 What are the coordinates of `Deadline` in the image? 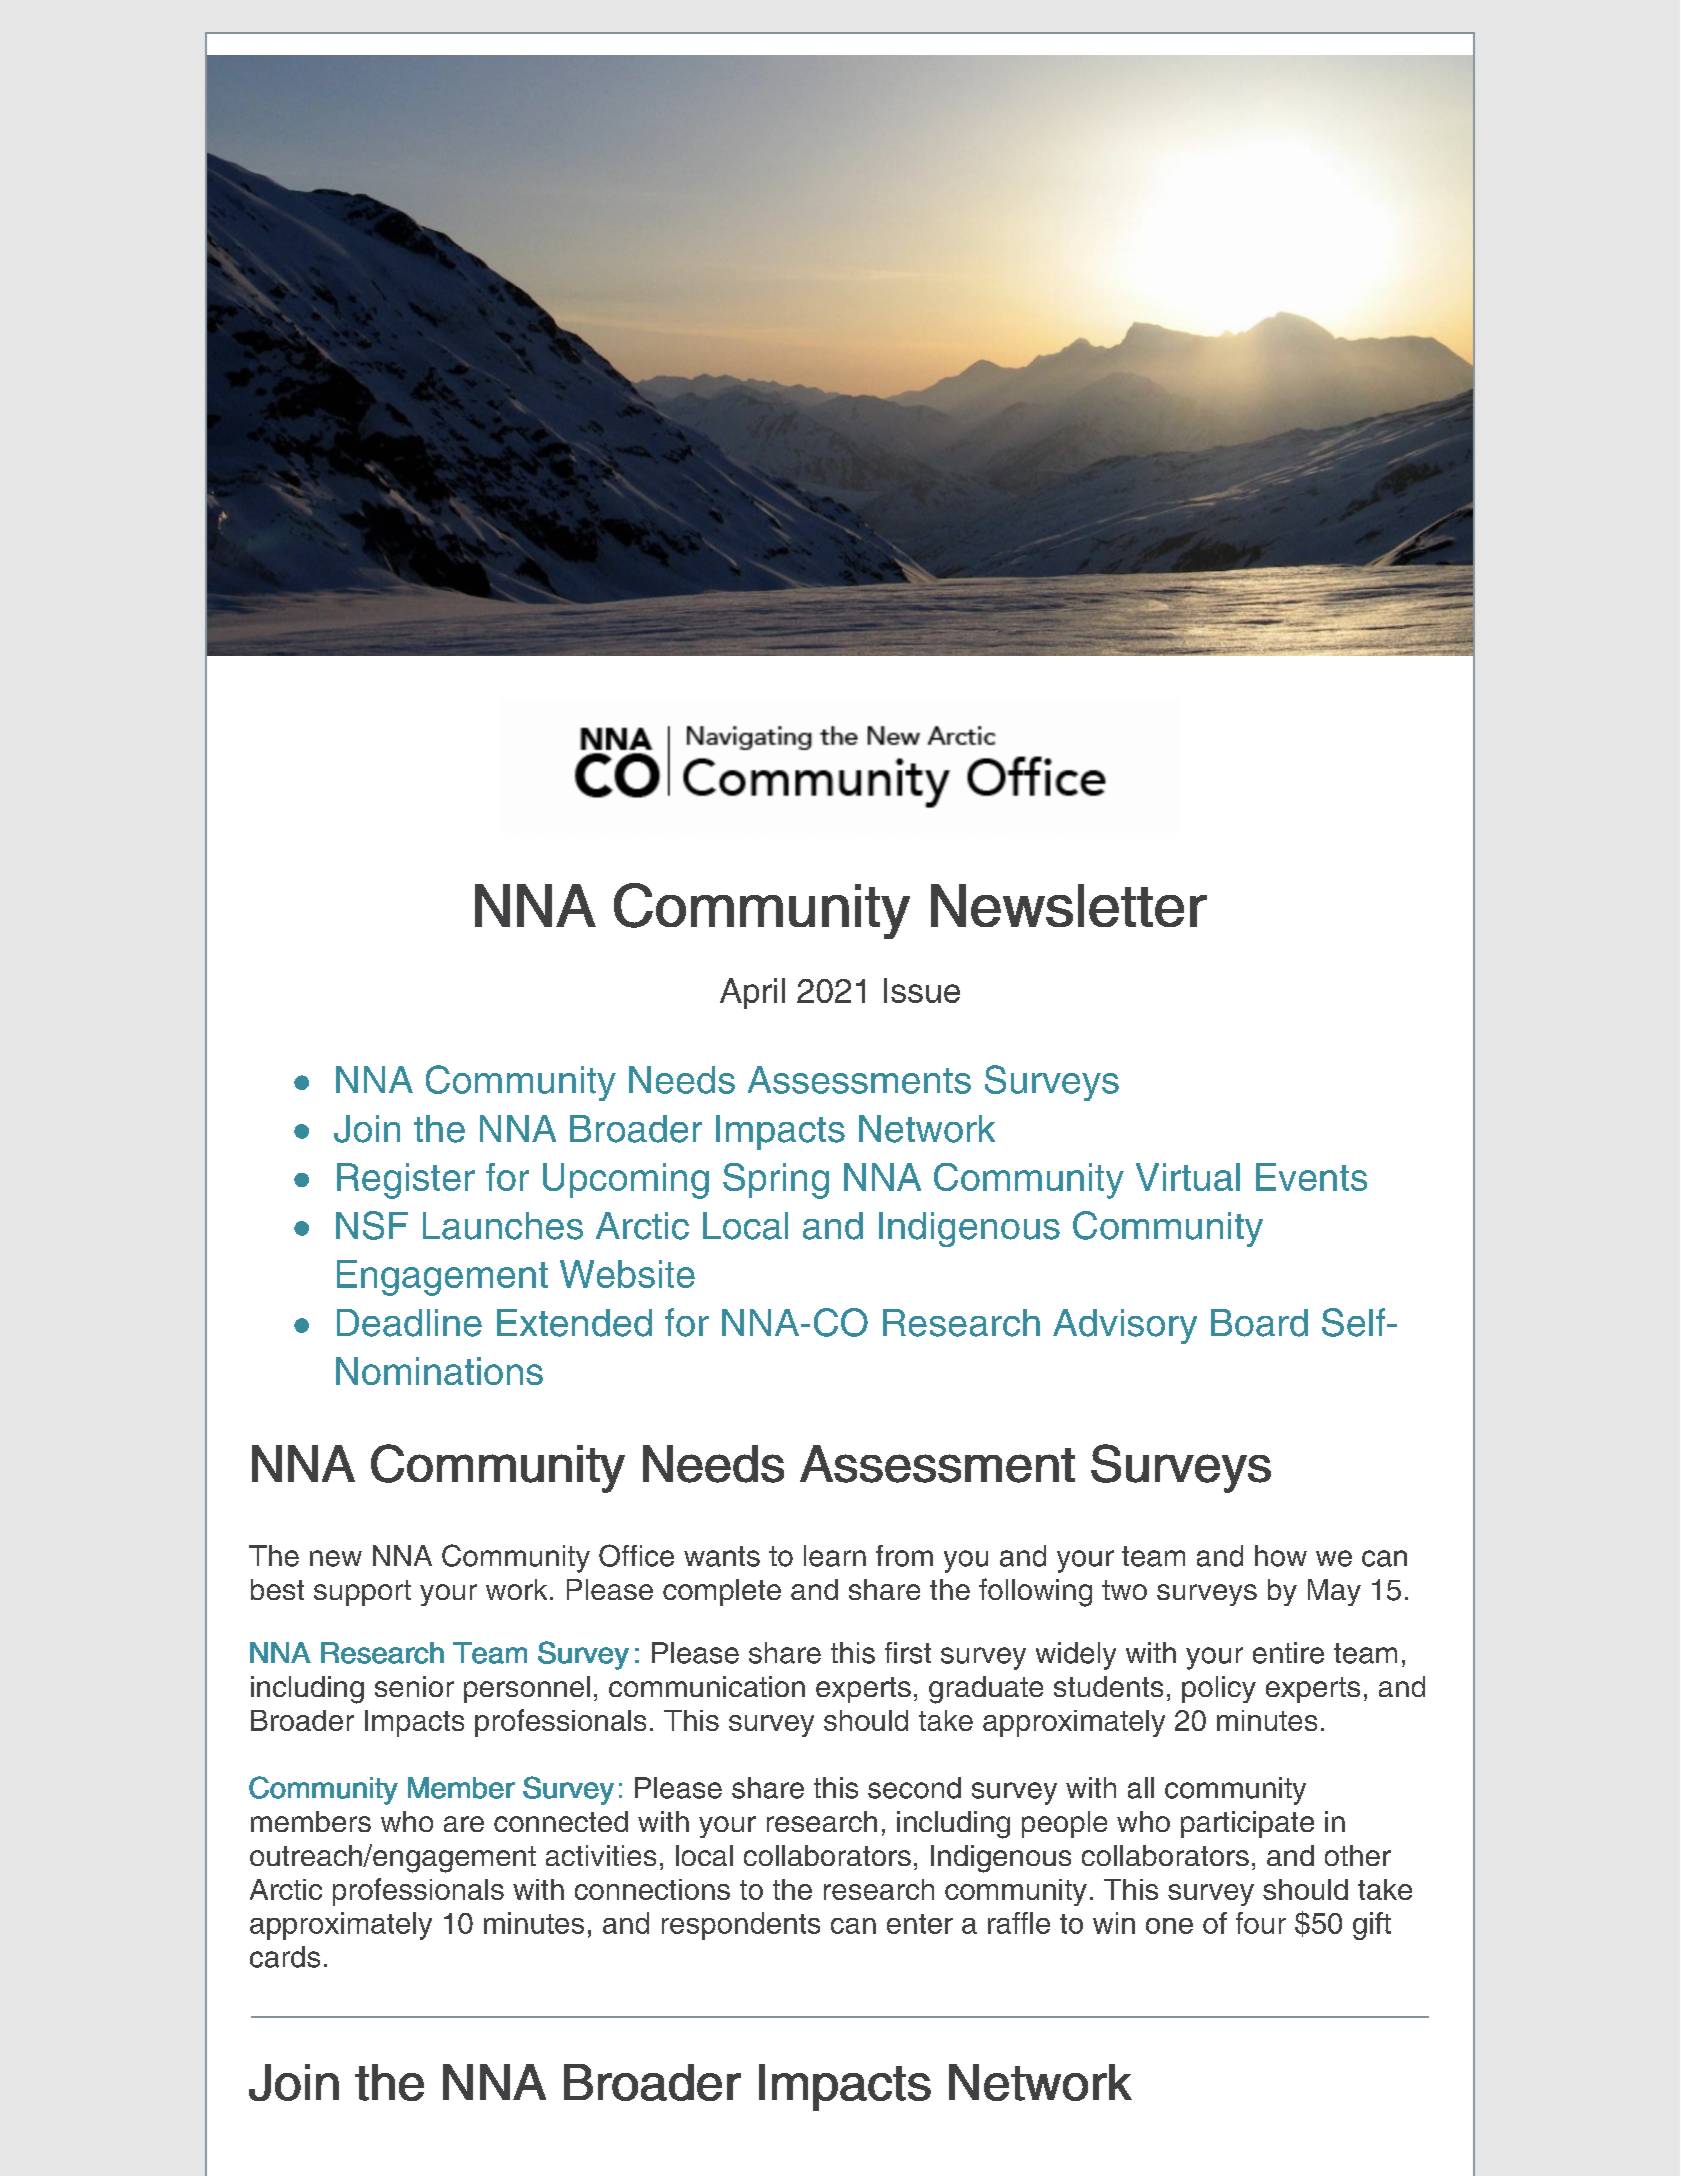 It's located at (409, 1323).
